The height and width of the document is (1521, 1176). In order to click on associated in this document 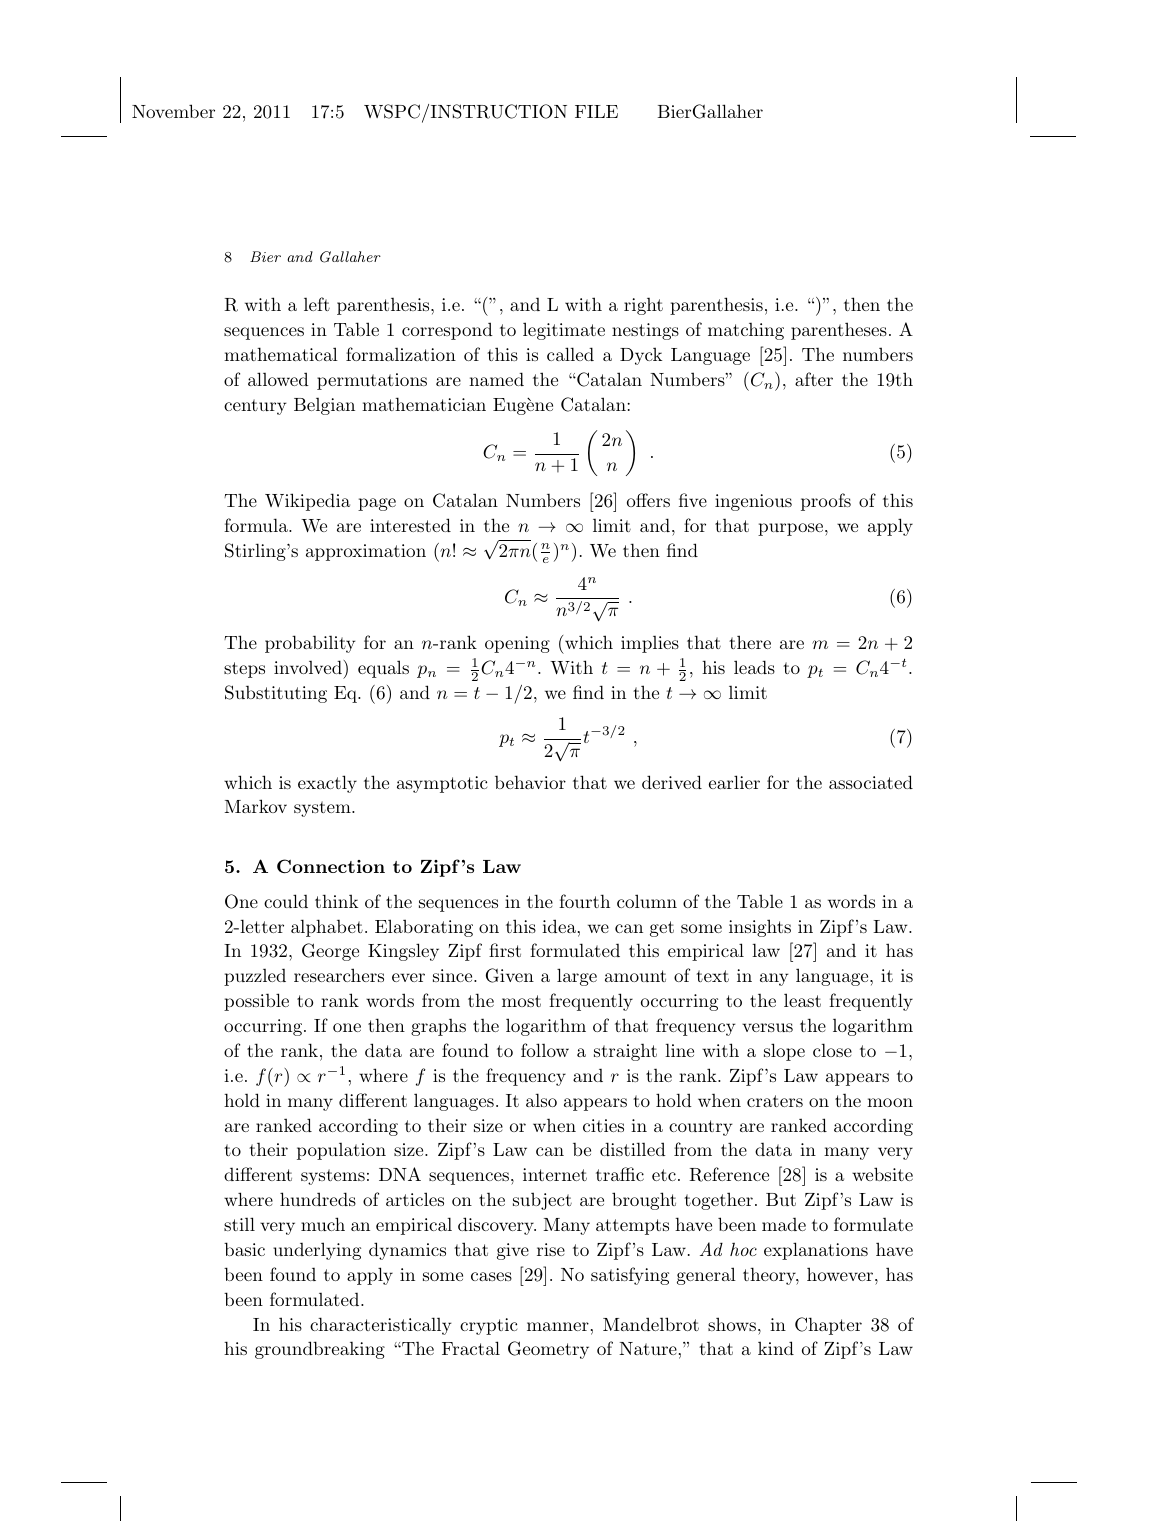, I will do `click(871, 782)`.
